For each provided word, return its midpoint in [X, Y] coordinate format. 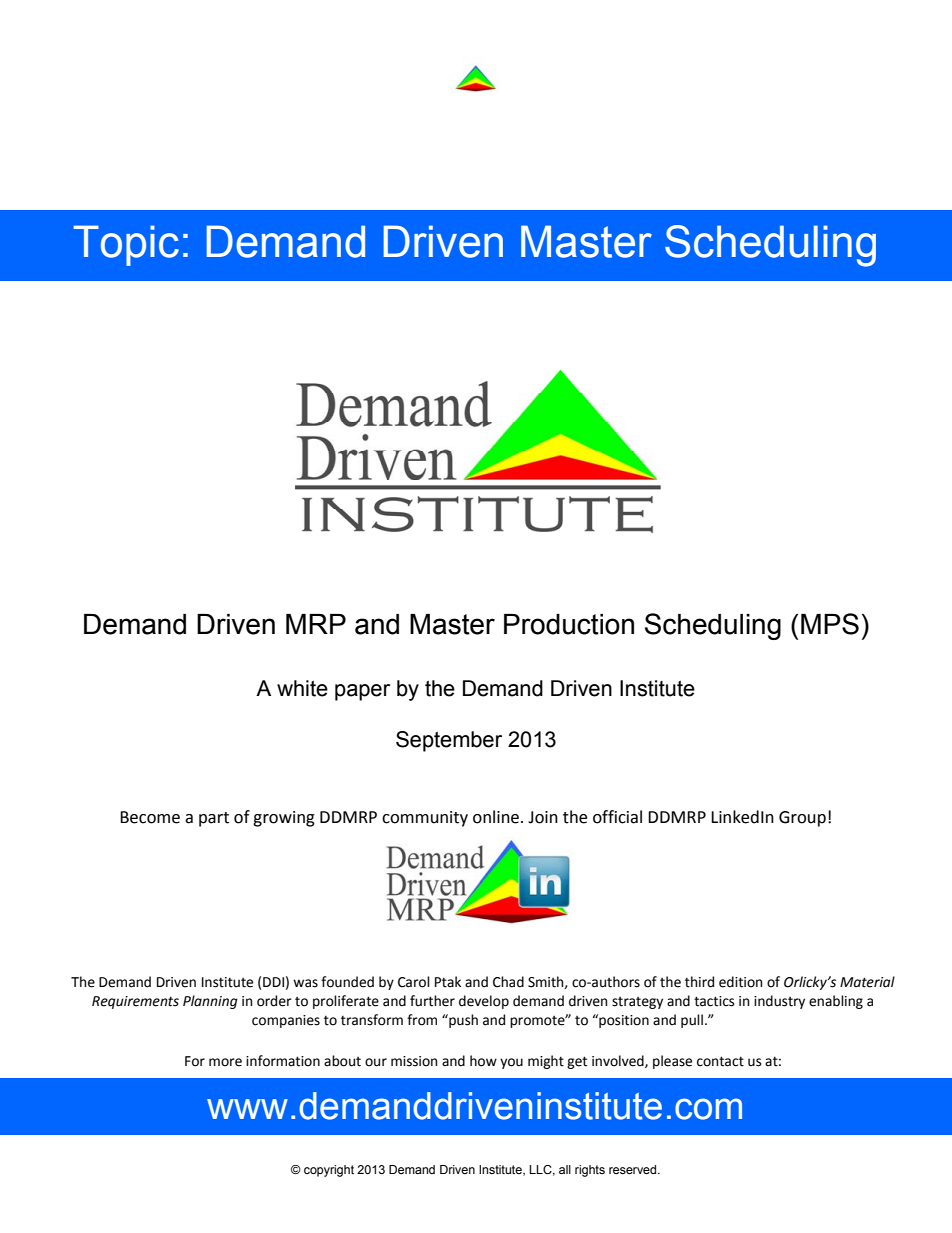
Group [802, 819]
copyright [329, 1171]
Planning [210, 1002]
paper [362, 692]
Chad [508, 982]
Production [569, 624]
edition [740, 982]
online [496, 817]
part [214, 819]
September [449, 741]
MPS [830, 624]
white [302, 688]
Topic [126, 245]
